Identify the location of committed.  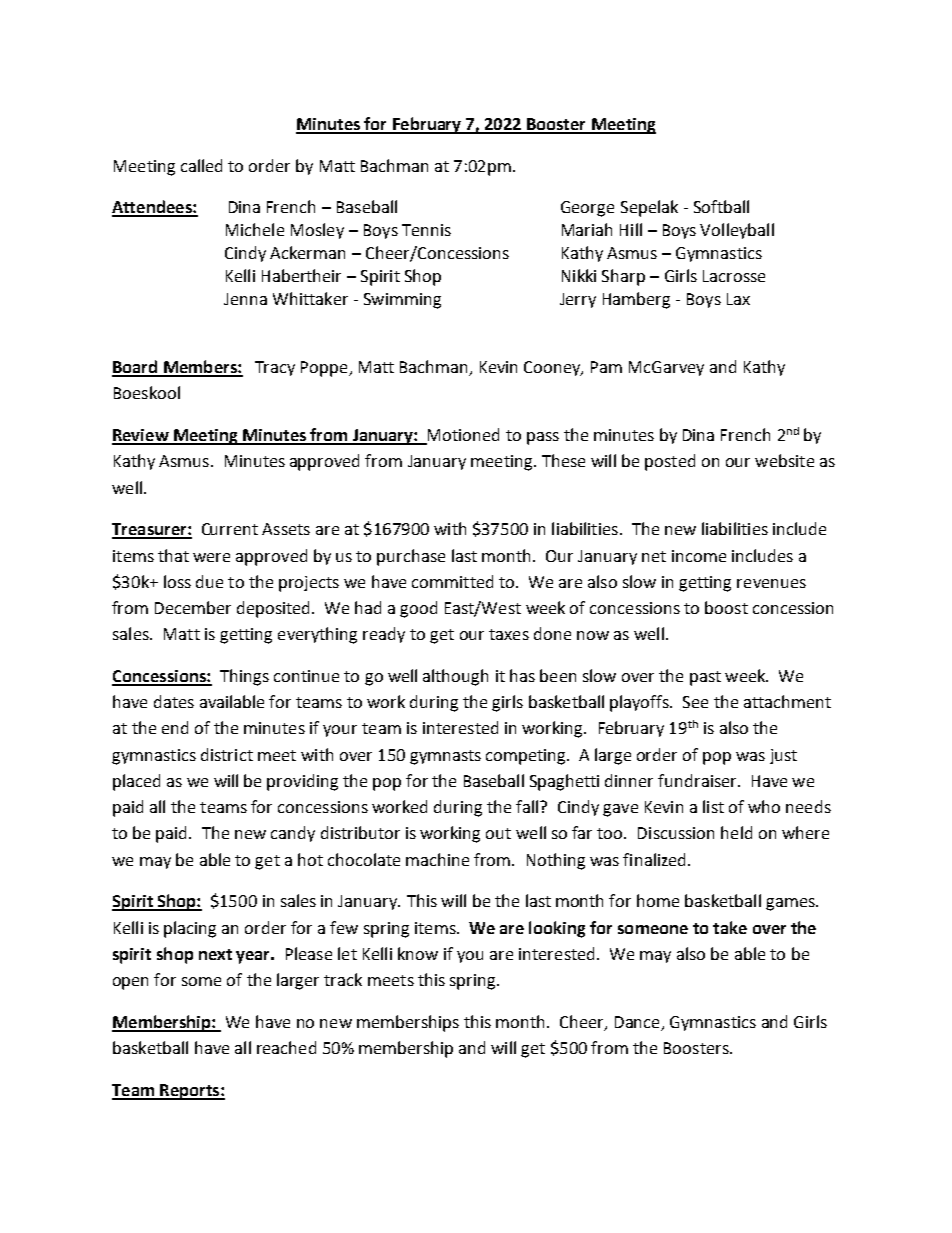
(452, 581).
